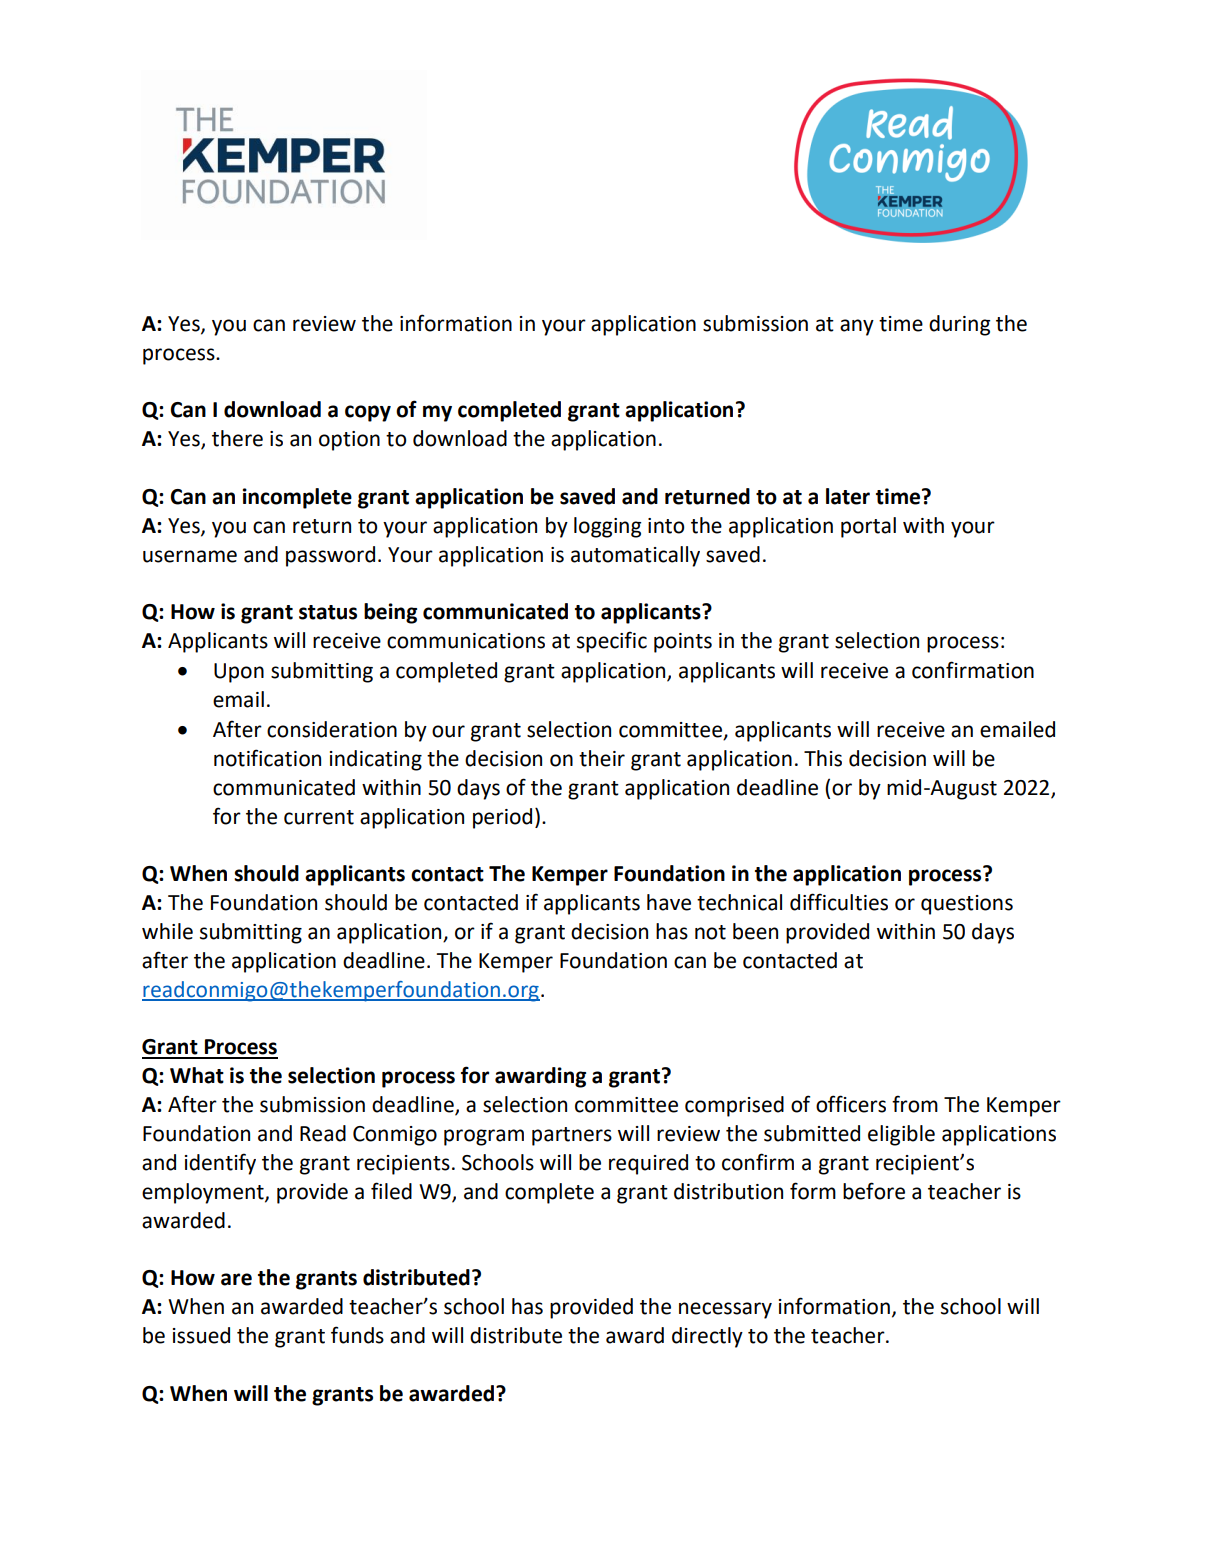 The image size is (1205, 1559). Describe the element at coordinates (823, 758) in the page. I see `This` at that location.
